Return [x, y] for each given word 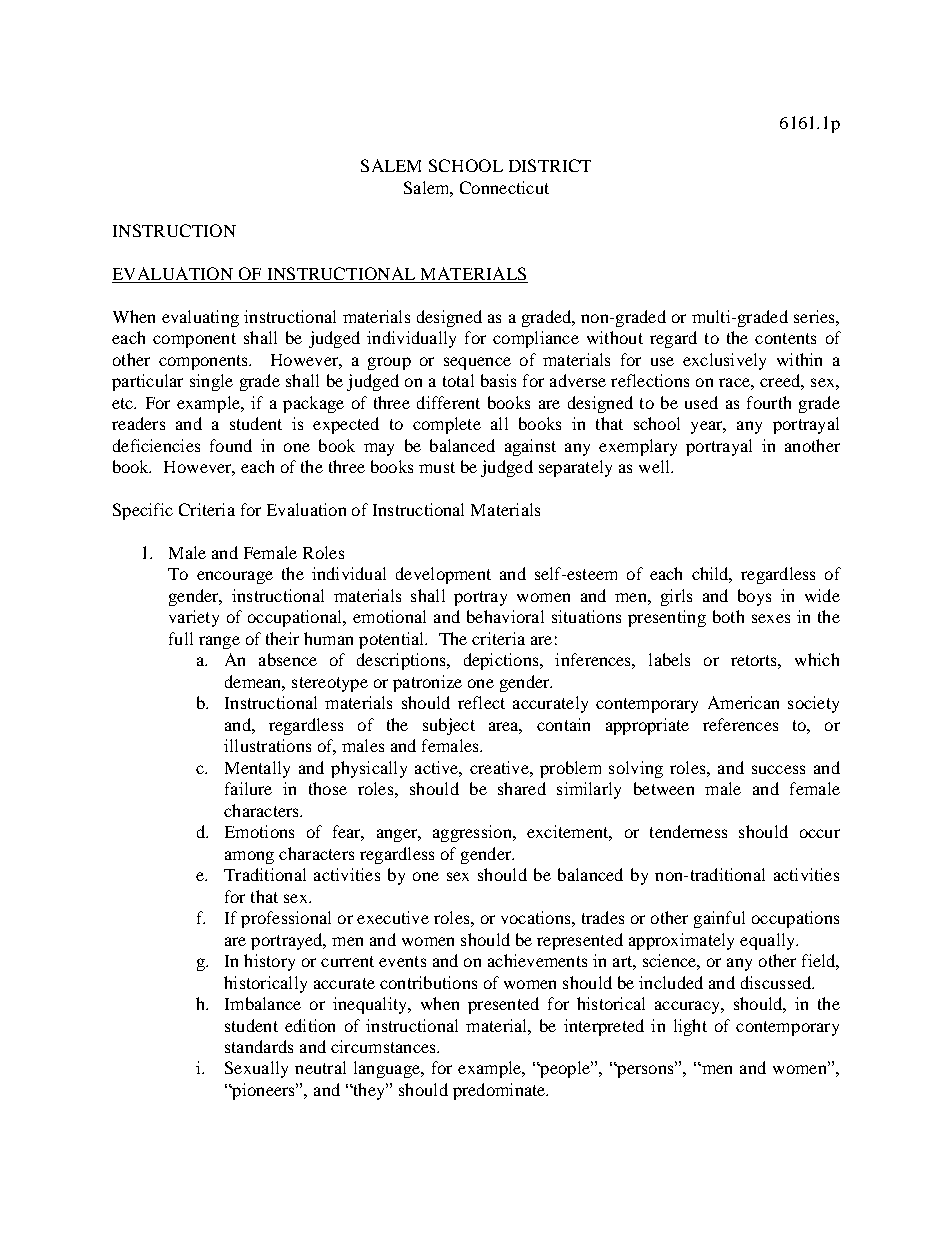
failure [248, 788]
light [690, 1027]
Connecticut [504, 187]
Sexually [256, 1069]
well [655, 466]
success [778, 769]
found [231, 445]
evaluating [200, 318]
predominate [500, 1091]
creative [500, 767]
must [437, 467]
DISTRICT [550, 165]
